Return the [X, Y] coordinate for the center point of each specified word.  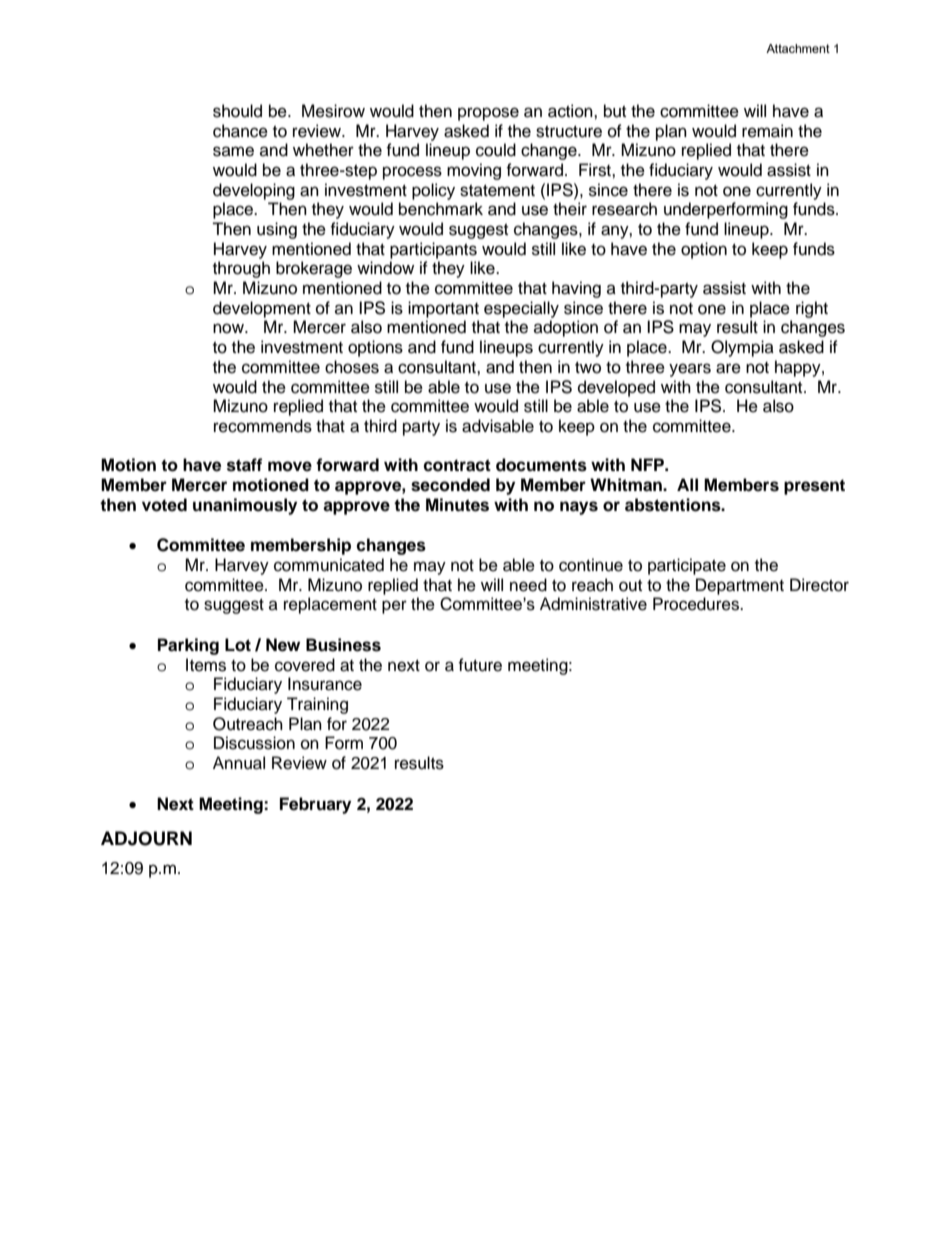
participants [433, 250]
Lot [238, 645]
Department [740, 586]
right [812, 309]
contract [457, 465]
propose [488, 114]
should [237, 111]
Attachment [798, 48]
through [241, 269]
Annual [239, 763]
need [528, 585]
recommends [263, 426]
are [728, 368]
